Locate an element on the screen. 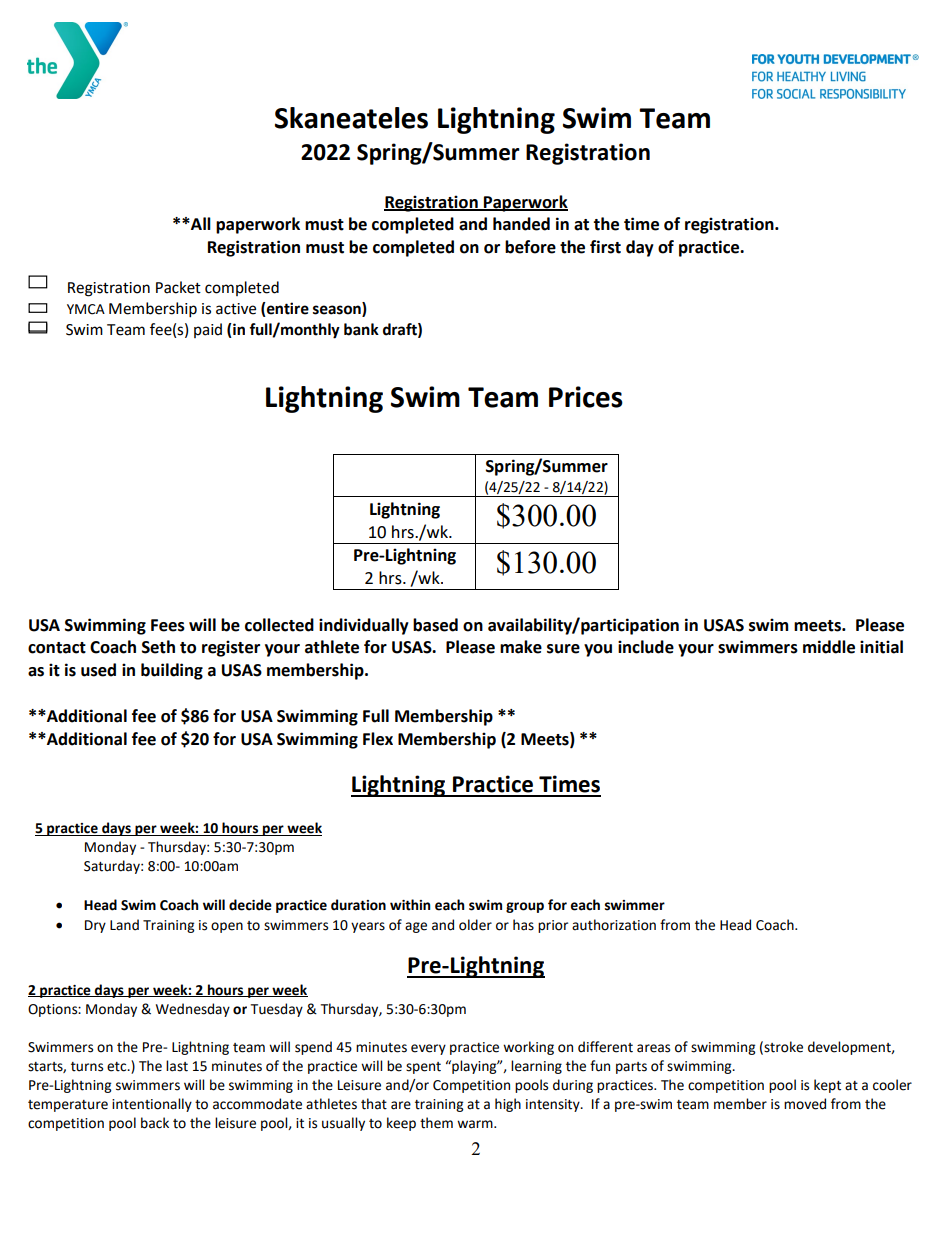 The width and height of the screenshot is (952, 1233). Packet is located at coordinates (178, 287).
